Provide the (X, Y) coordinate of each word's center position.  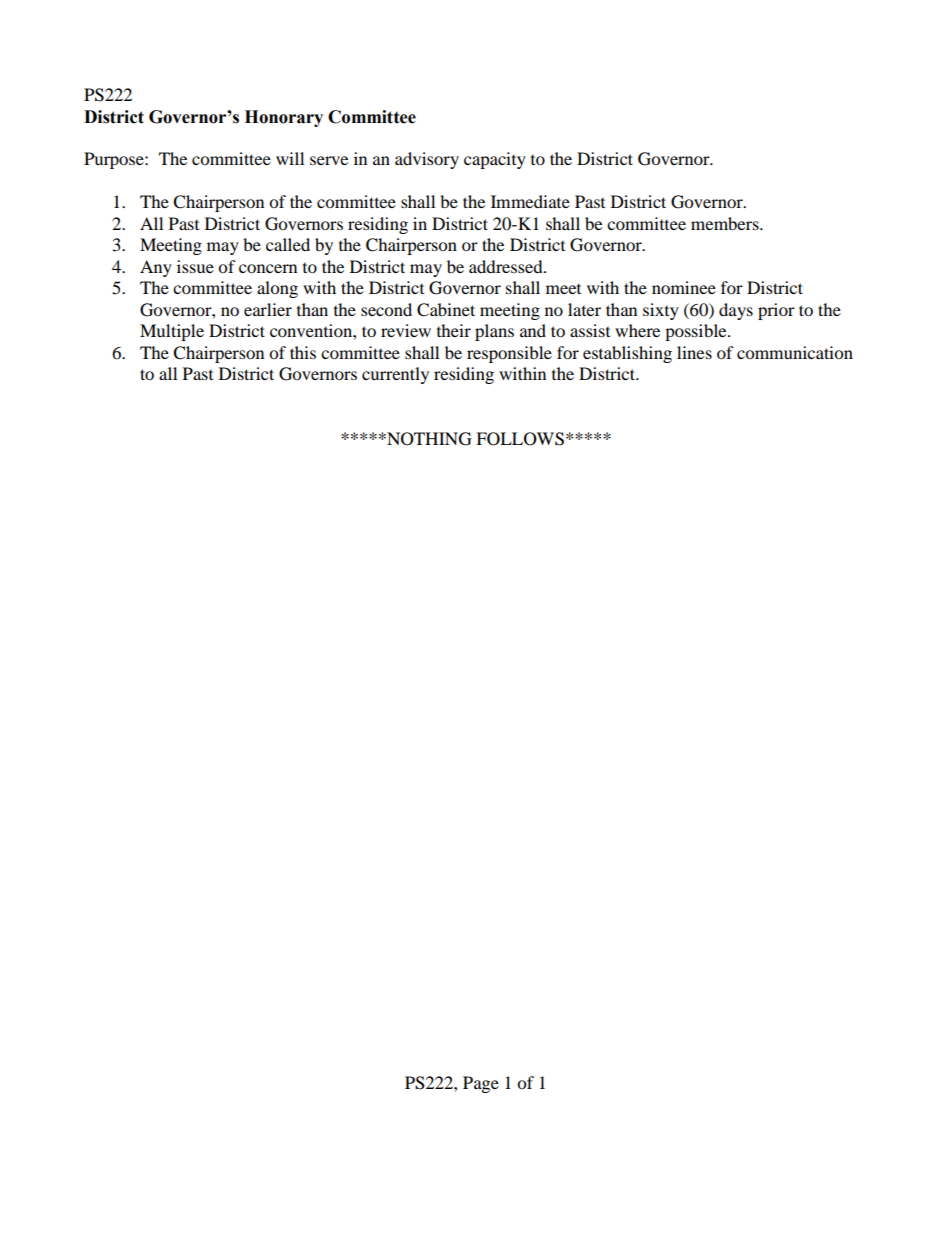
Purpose (115, 160)
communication (795, 352)
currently (395, 375)
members (726, 223)
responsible (509, 354)
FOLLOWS (520, 439)
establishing (627, 354)
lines (694, 352)
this (303, 352)
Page (481, 1084)
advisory (427, 160)
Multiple (172, 332)
